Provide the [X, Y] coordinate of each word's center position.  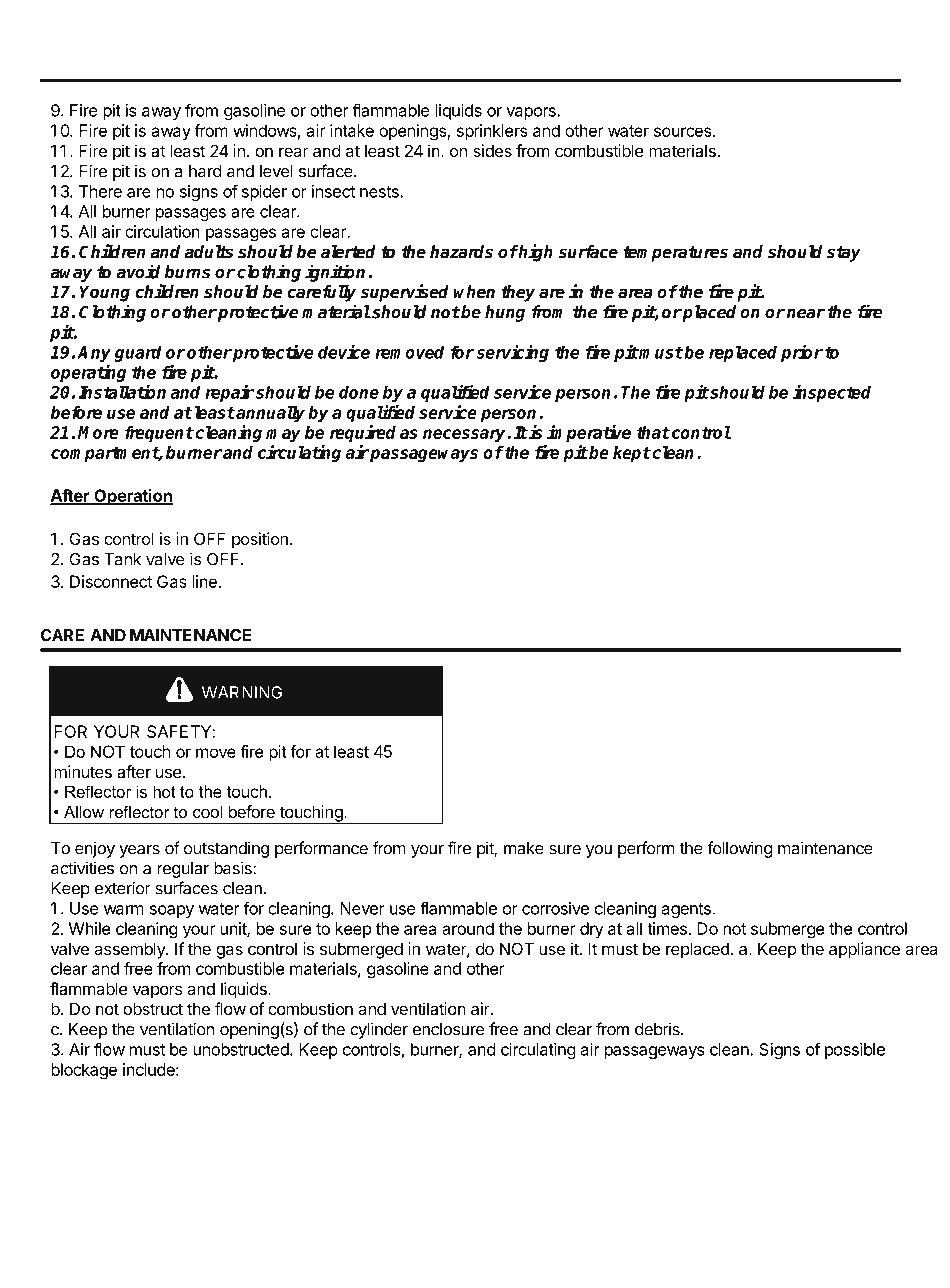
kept [632, 454]
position [260, 540]
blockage [84, 1071]
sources [683, 132]
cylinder [379, 1030]
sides [492, 150]
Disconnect [111, 581]
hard [205, 171]
